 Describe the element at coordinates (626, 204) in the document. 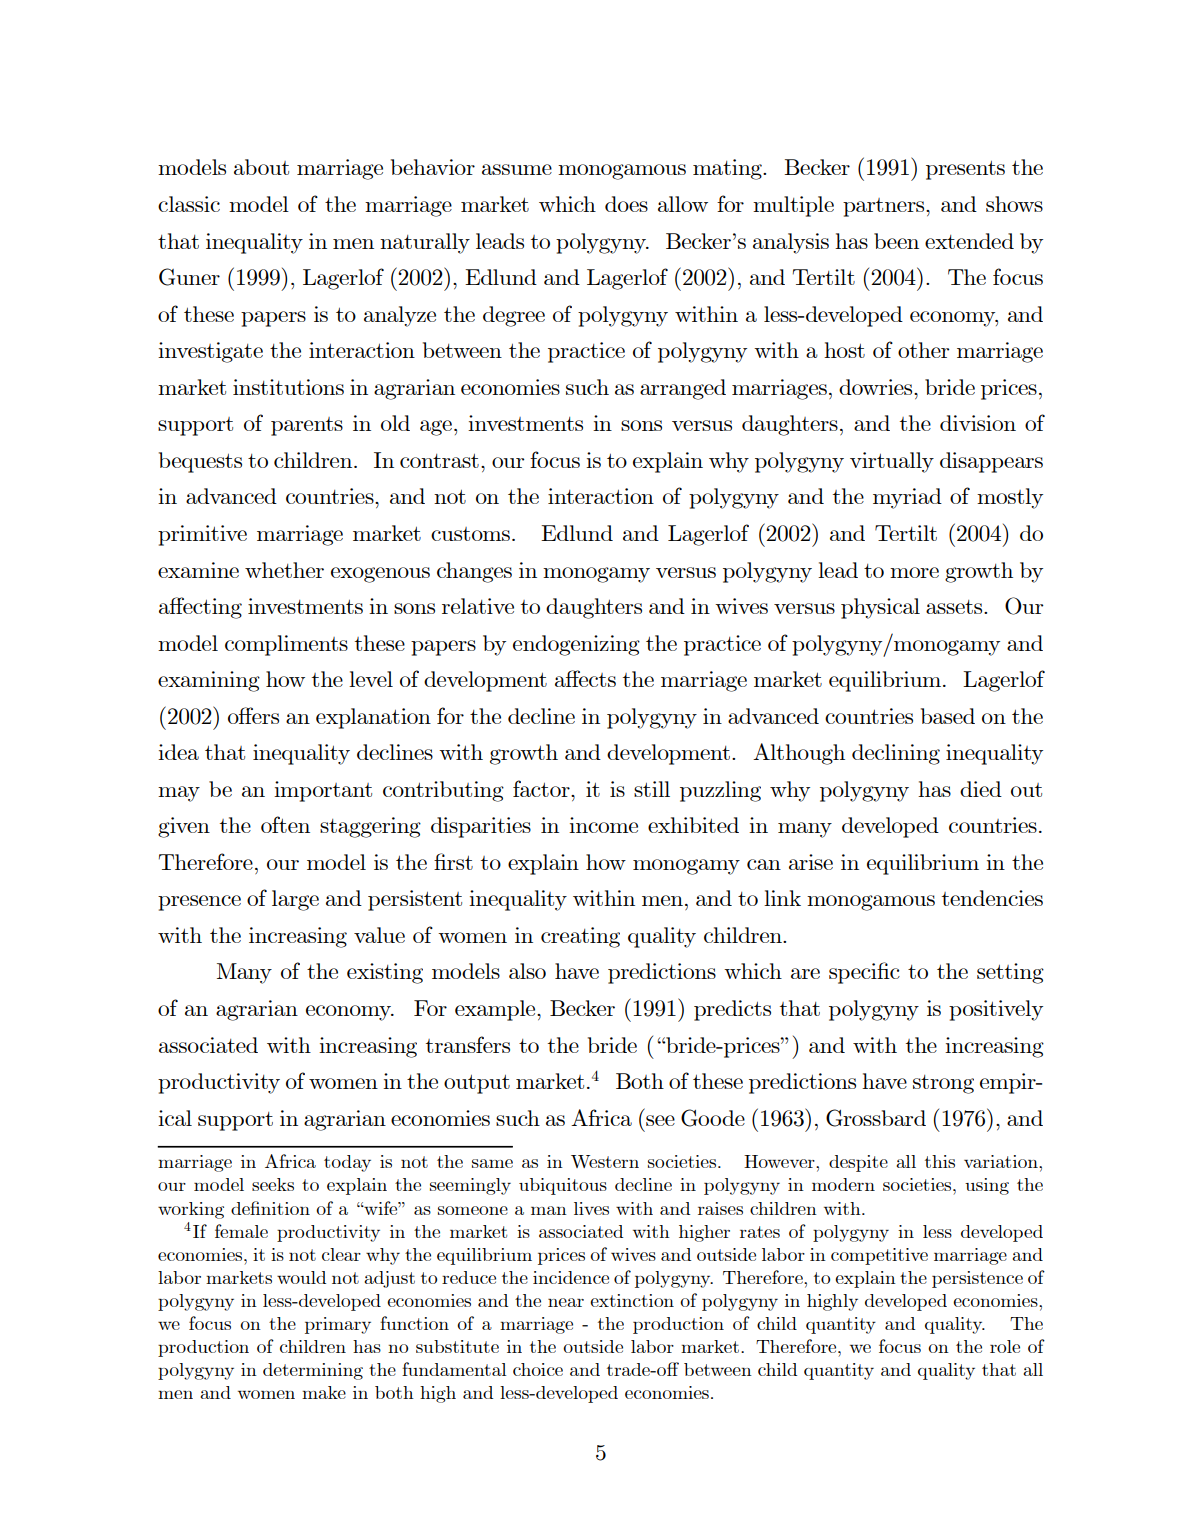

I see `does` at that location.
